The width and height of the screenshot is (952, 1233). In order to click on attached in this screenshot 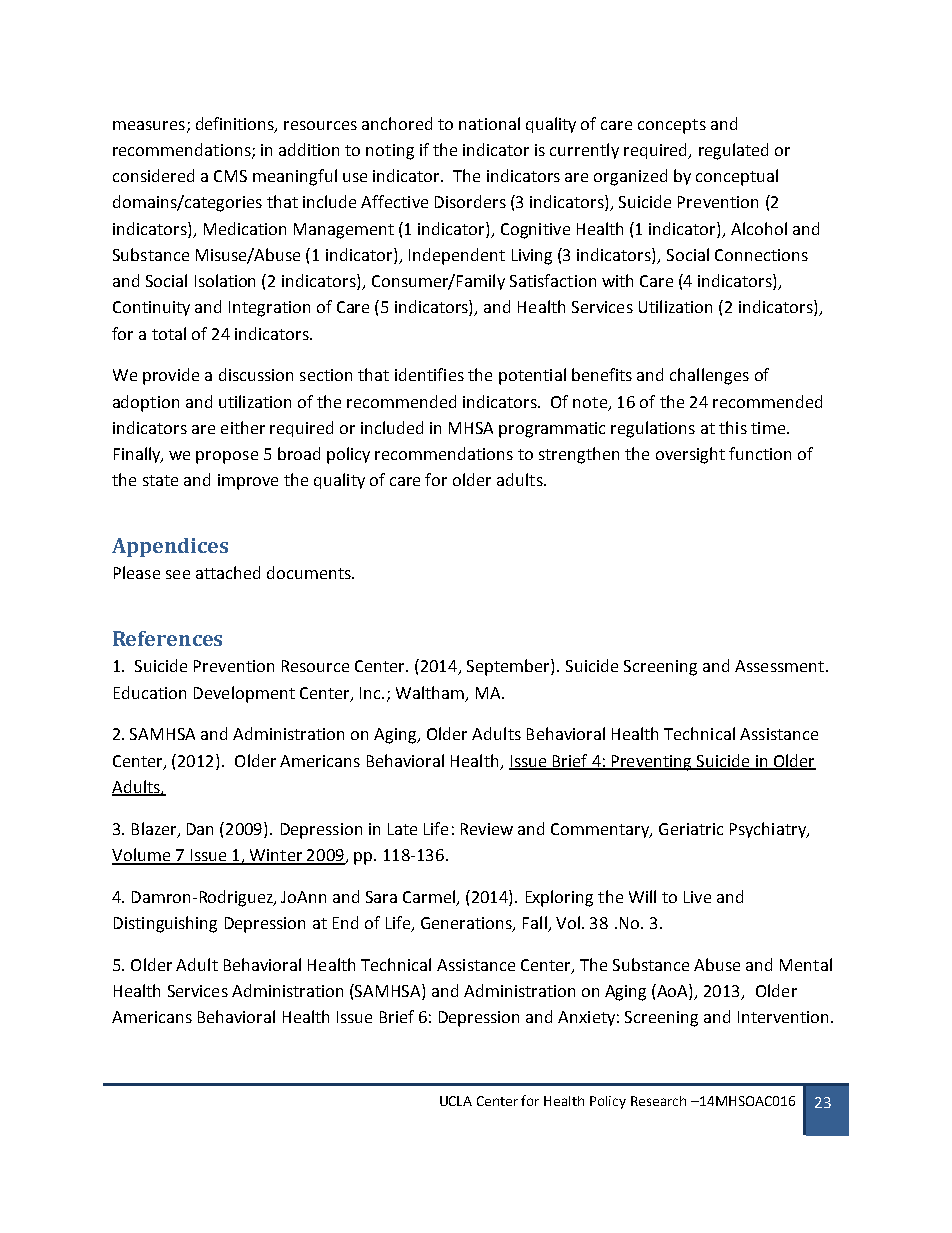, I will do `click(228, 572)`.
